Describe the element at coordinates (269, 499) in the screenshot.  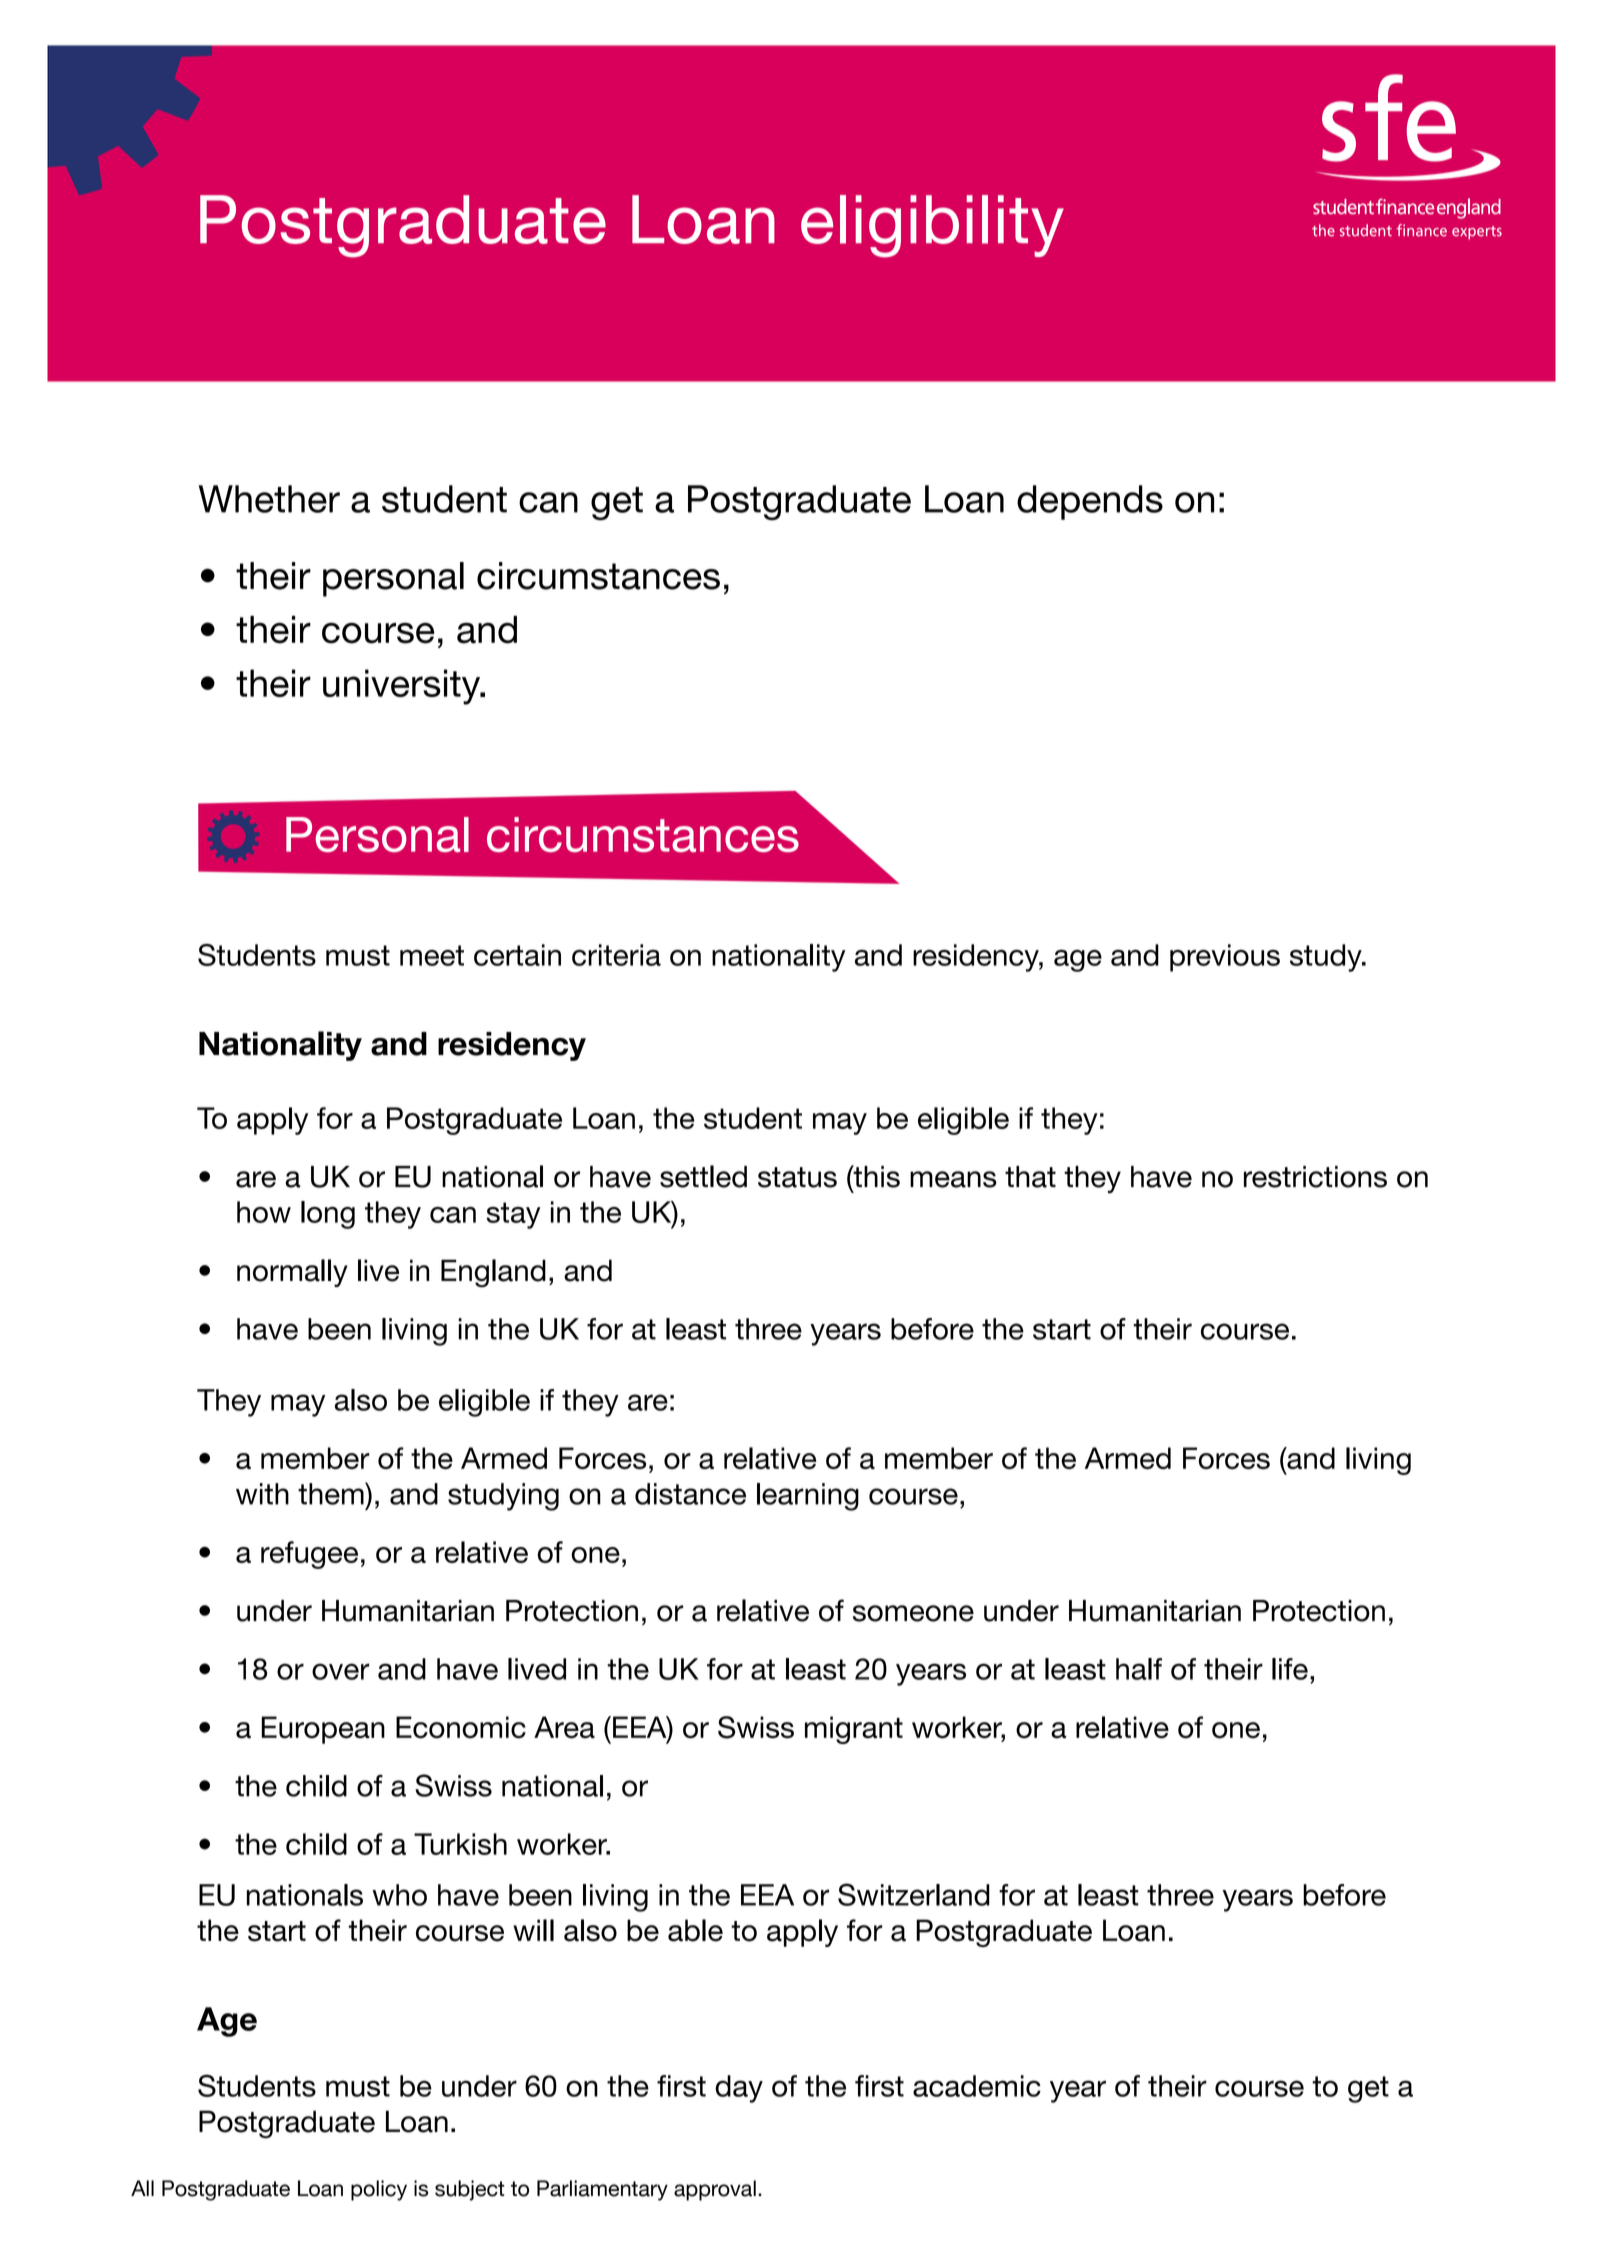
I see `Whether` at that location.
